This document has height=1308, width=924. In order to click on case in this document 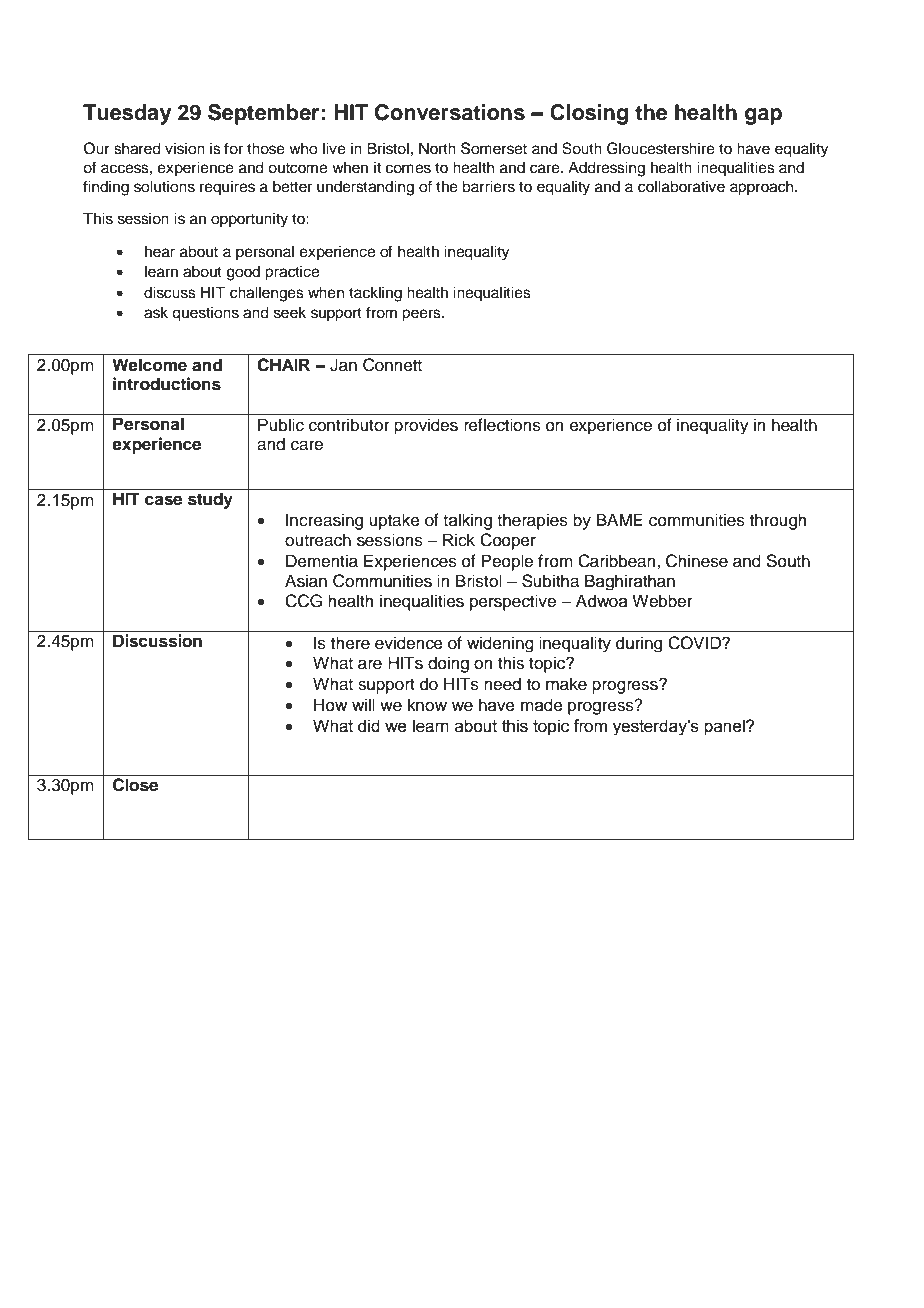, I will do `click(163, 500)`.
